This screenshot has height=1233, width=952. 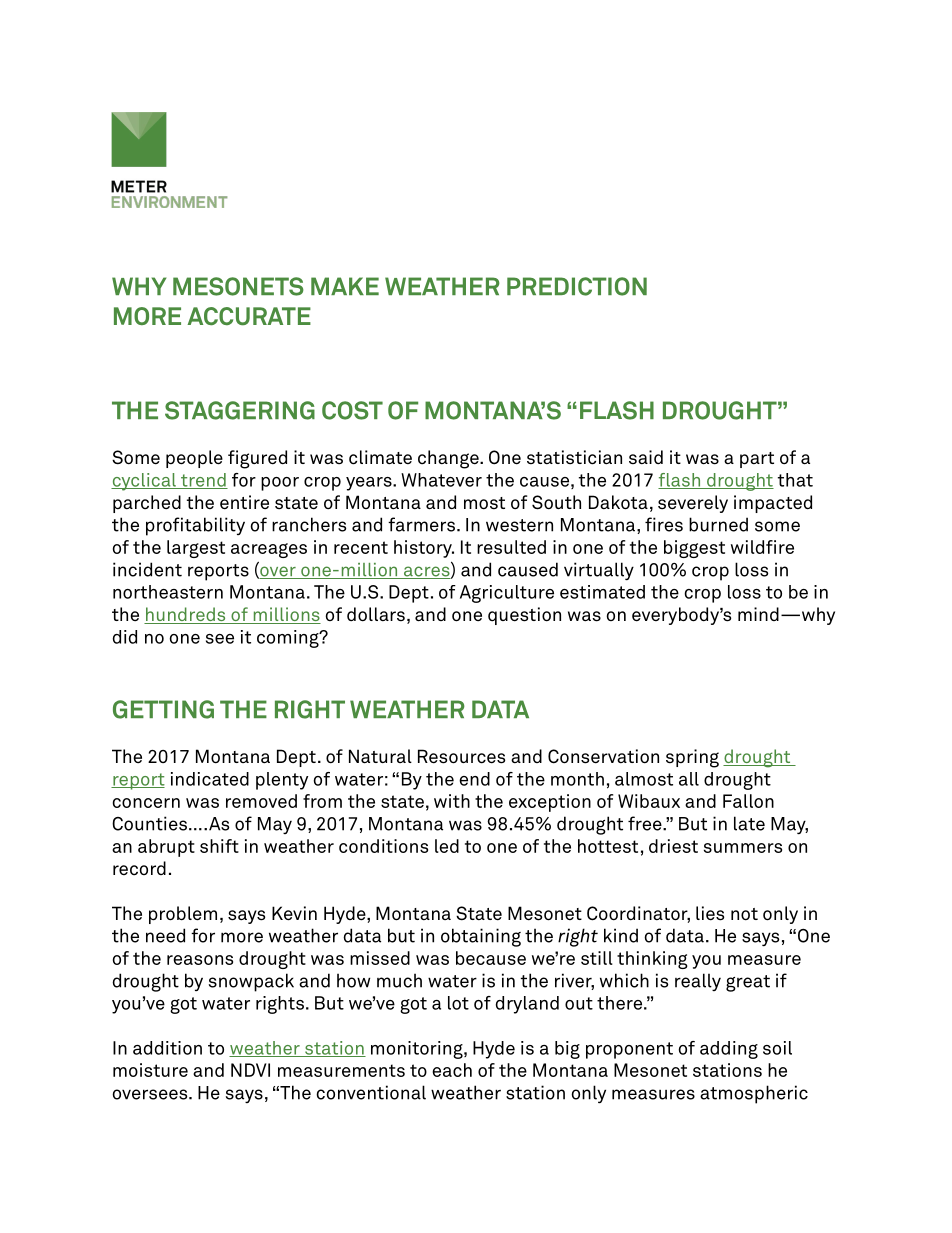 What do you see at coordinates (345, 286) in the screenshot?
I see `MAKE` at bounding box center [345, 286].
